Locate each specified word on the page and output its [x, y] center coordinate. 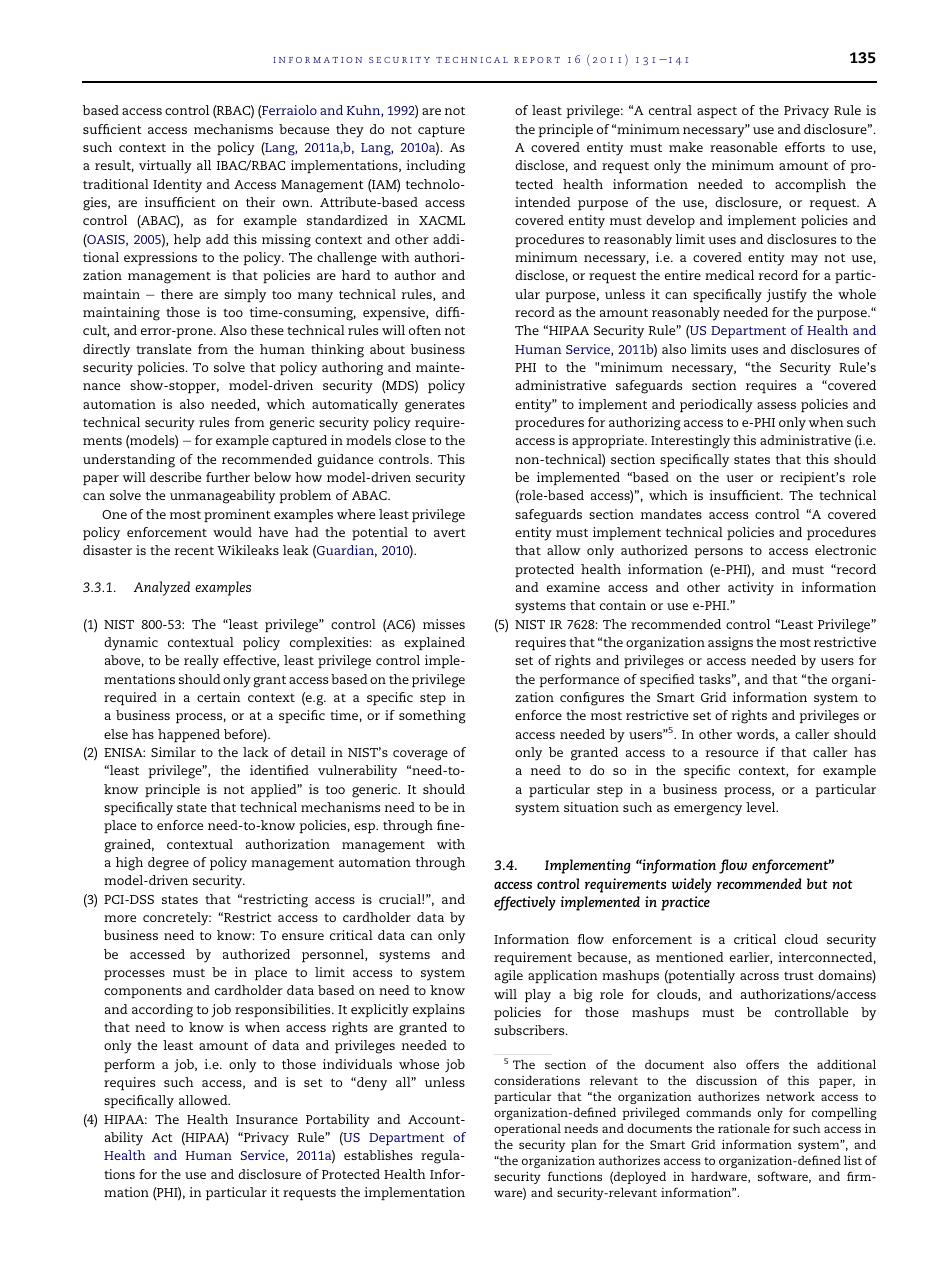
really [201, 662]
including [435, 167]
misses [444, 624]
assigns [730, 644]
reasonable [743, 147]
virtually [165, 167]
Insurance [267, 1119]
